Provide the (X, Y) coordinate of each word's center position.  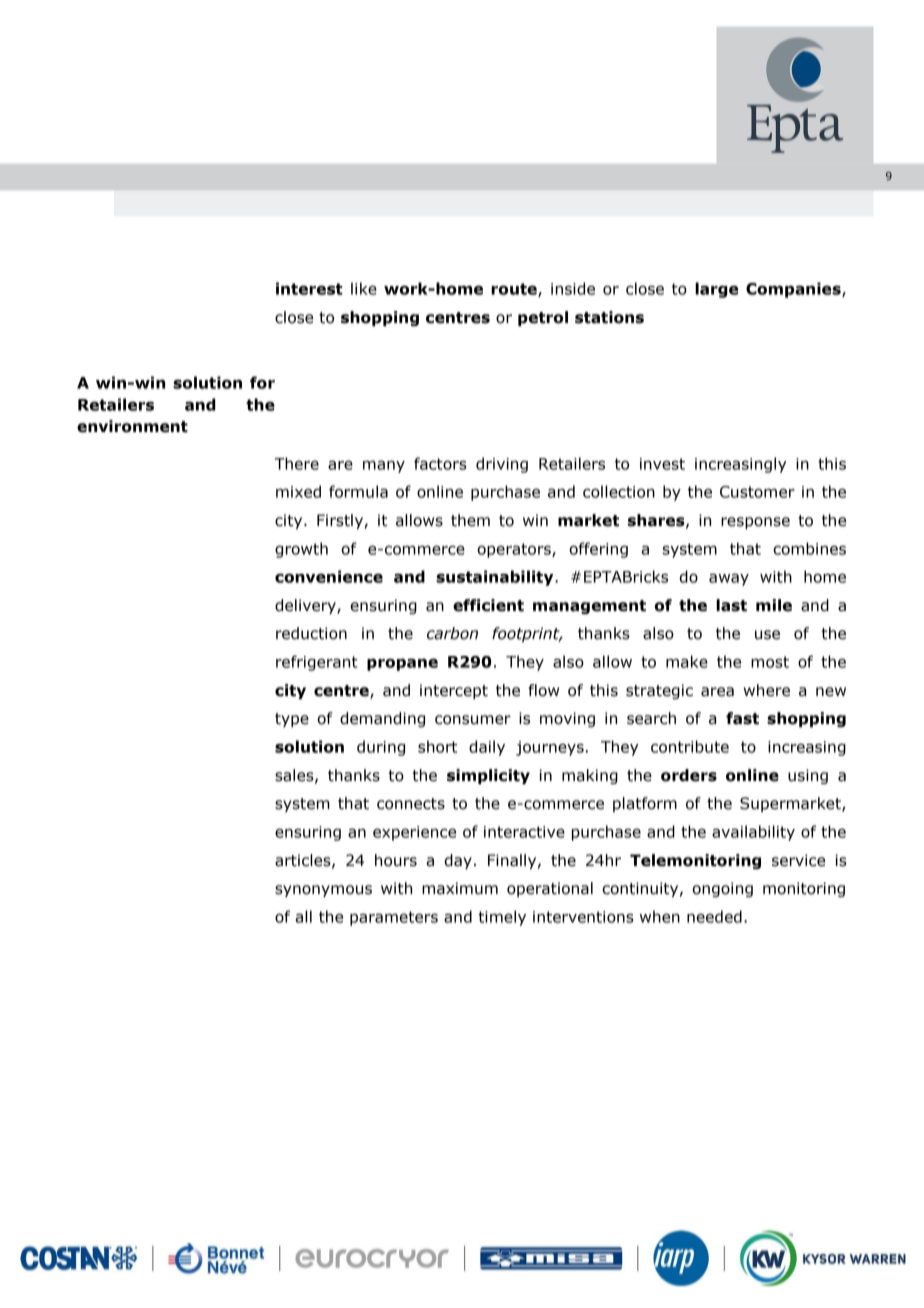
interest (309, 288)
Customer (757, 492)
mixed (298, 491)
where (767, 690)
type (292, 720)
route (515, 290)
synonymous (323, 891)
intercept (454, 691)
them (470, 520)
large (716, 290)
